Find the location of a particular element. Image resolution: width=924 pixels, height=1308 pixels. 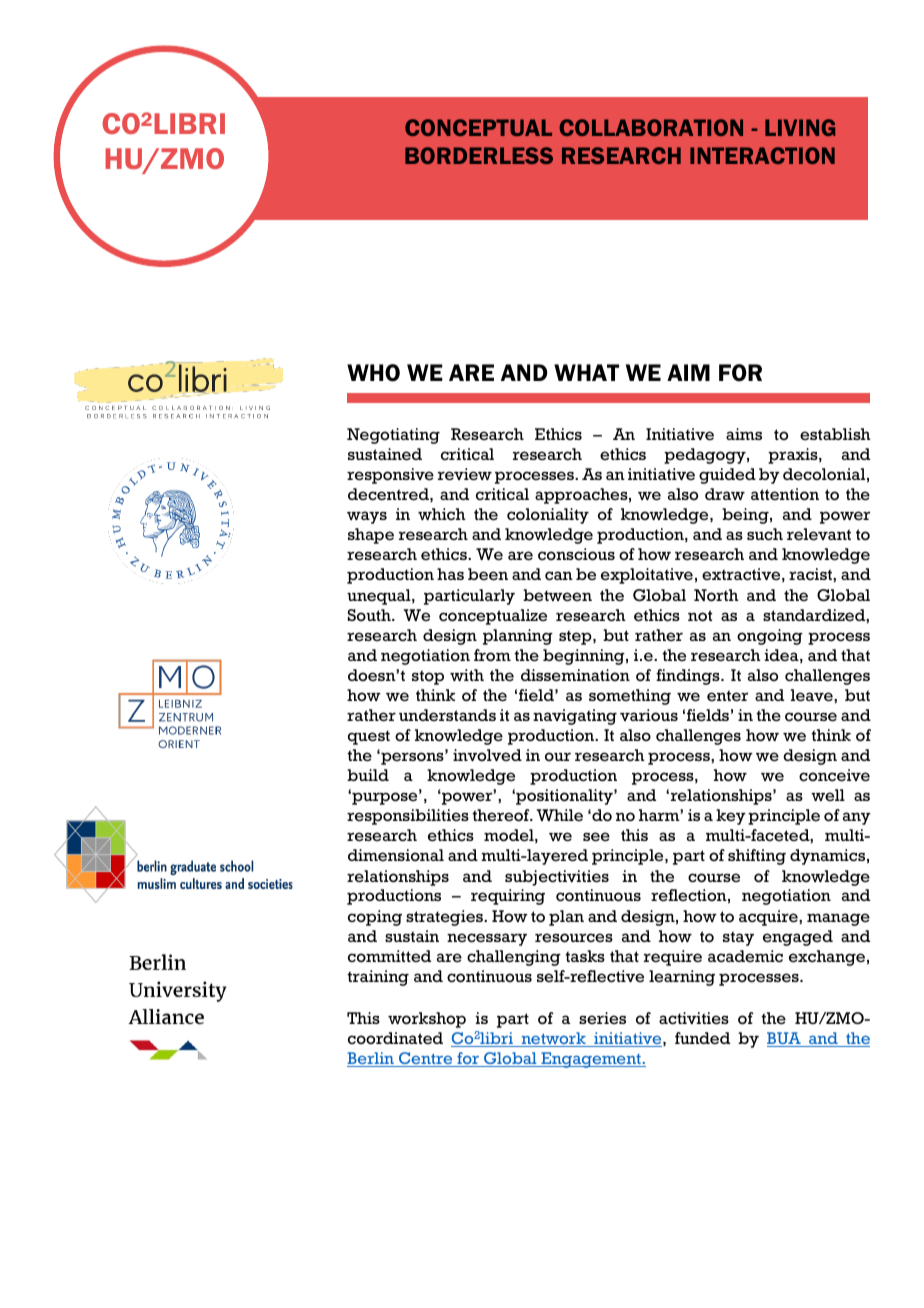

exploitative is located at coordinates (647, 576).
